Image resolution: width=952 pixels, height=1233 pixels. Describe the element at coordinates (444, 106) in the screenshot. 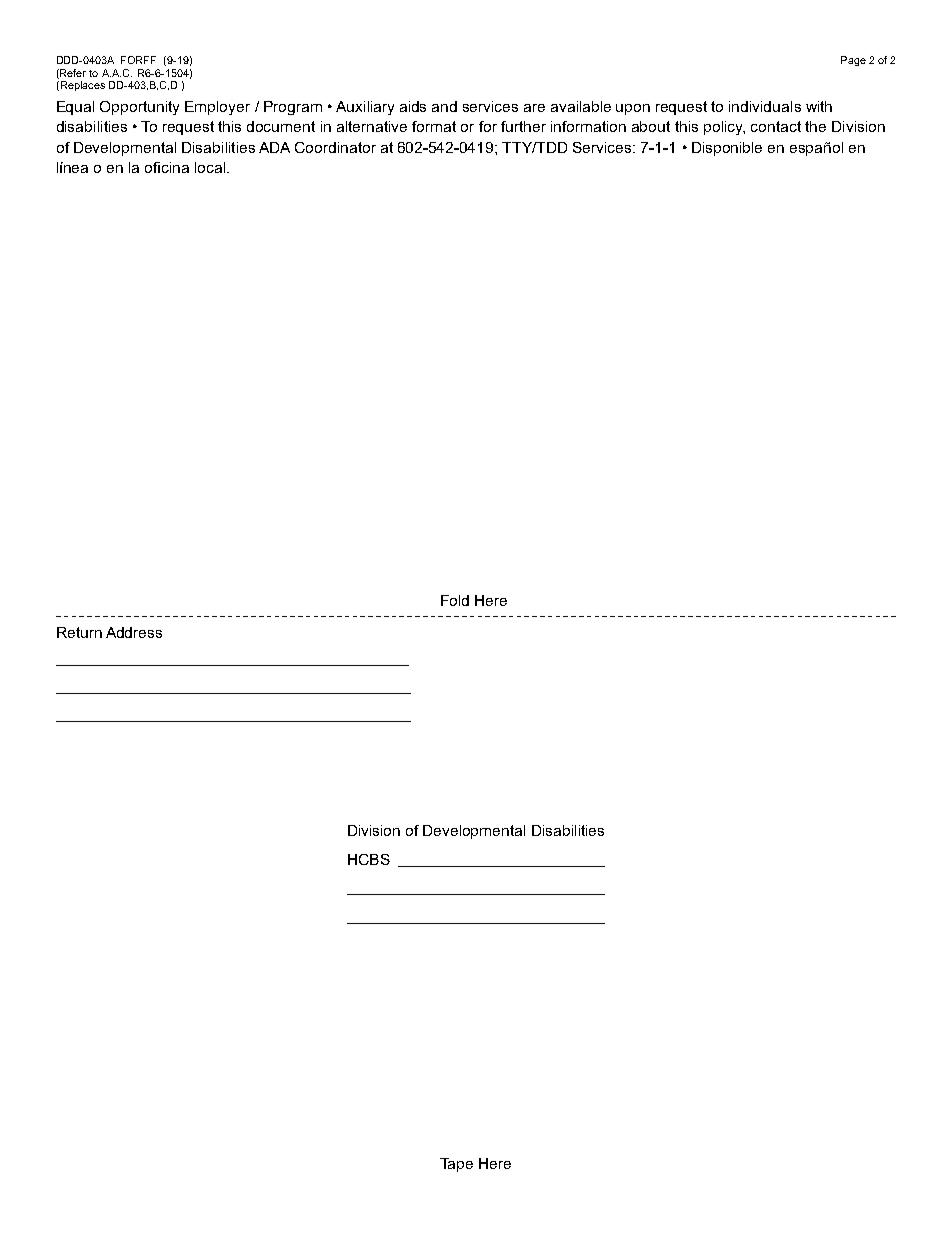

I see `and` at that location.
